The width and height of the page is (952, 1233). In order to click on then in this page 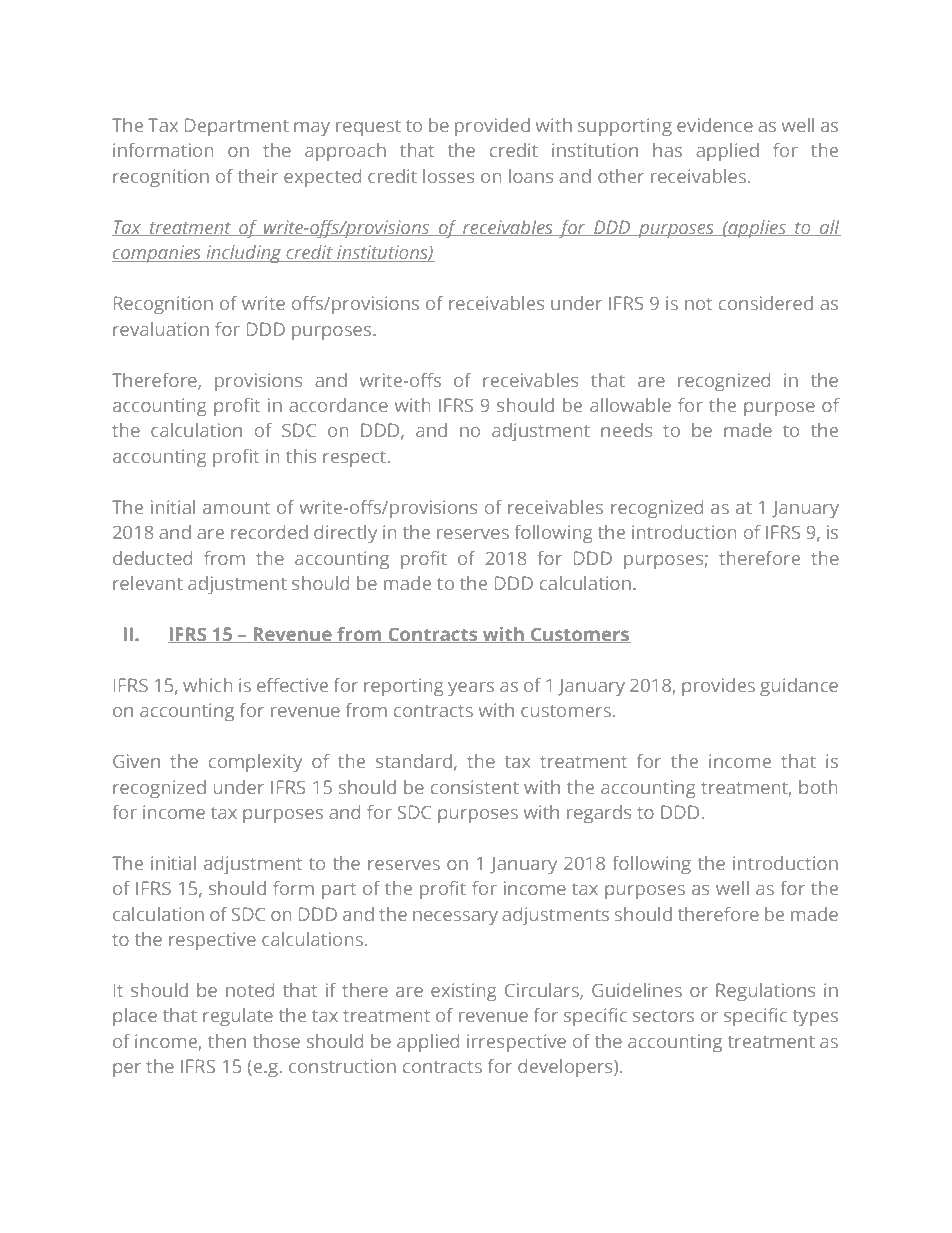, I will do `click(227, 1041)`.
